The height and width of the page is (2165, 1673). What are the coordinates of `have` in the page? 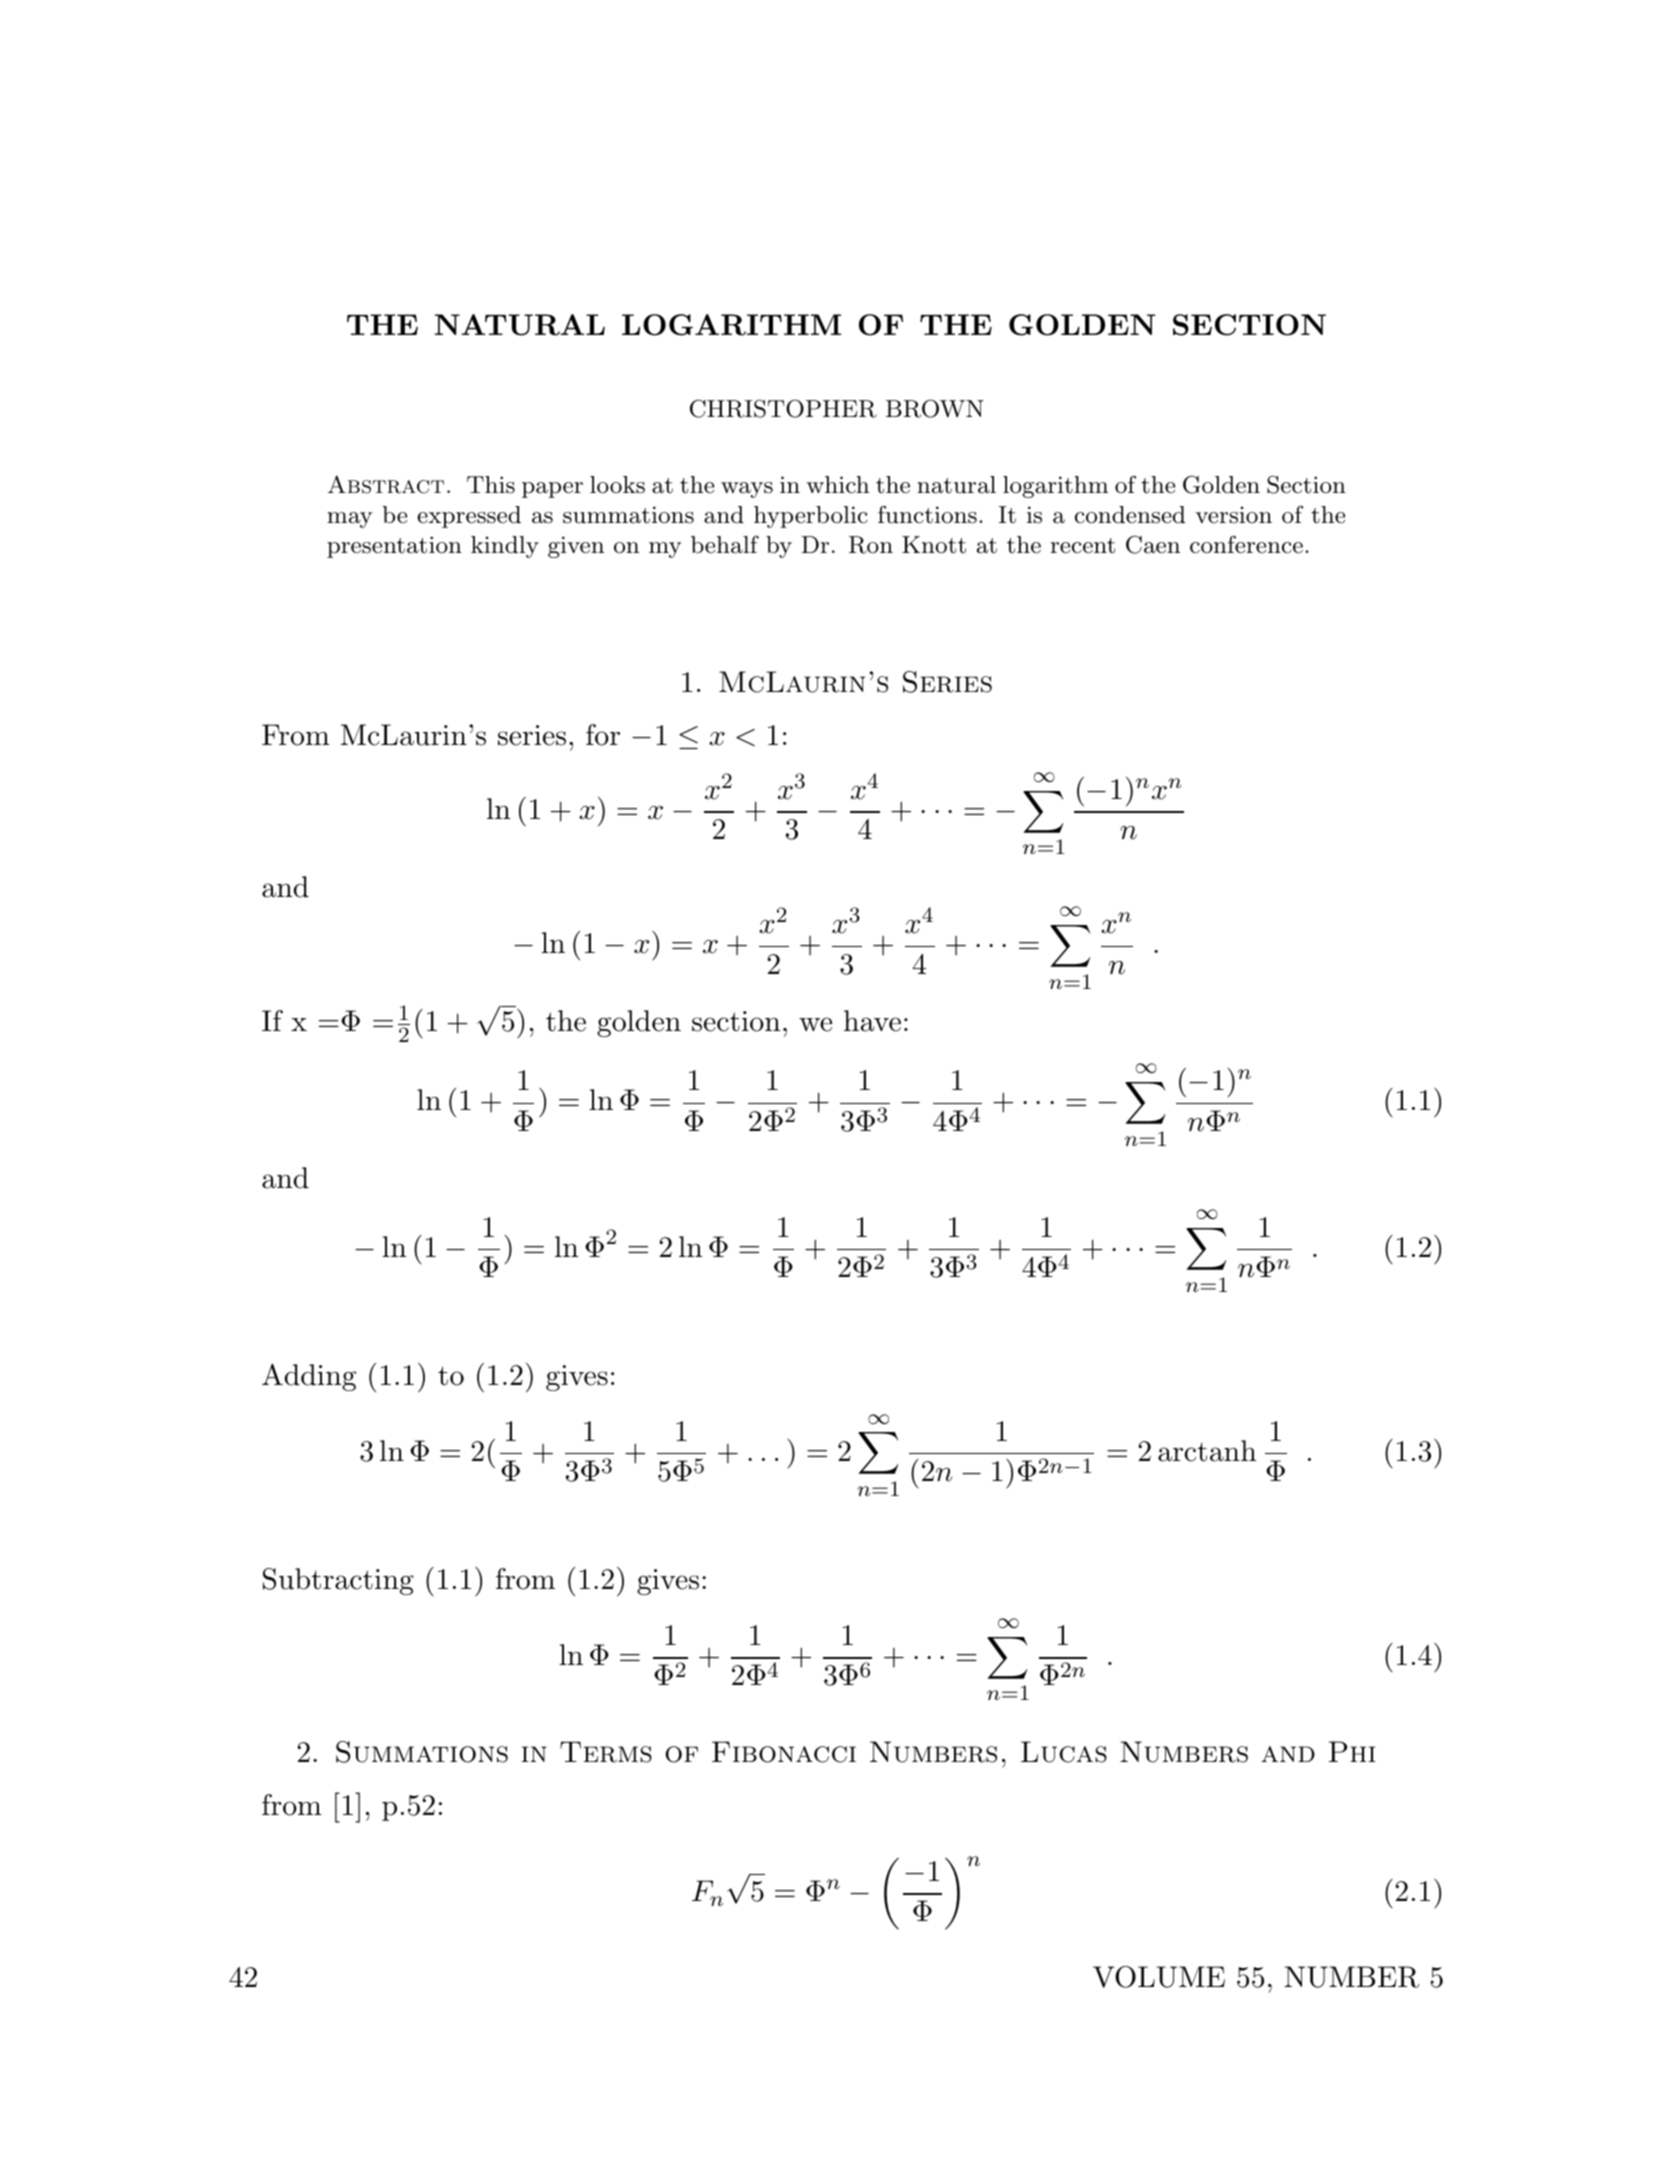 It's located at (872, 1021).
